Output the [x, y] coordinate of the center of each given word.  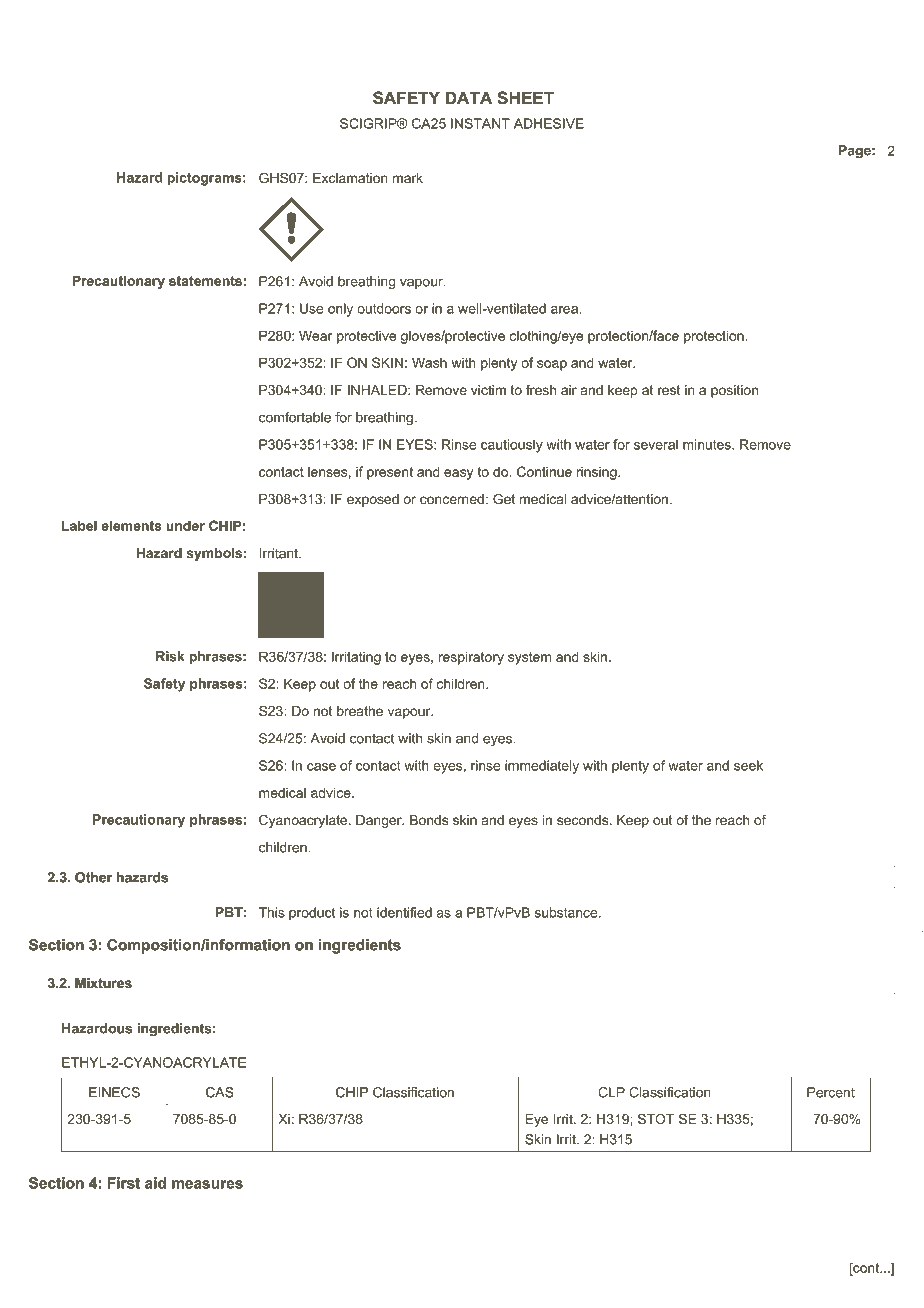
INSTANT [480, 123]
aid [155, 1183]
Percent [831, 1092]
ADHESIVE [549, 123]
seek [748, 765]
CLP [611, 1092]
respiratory [471, 658]
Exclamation [350, 178]
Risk [170, 656]
